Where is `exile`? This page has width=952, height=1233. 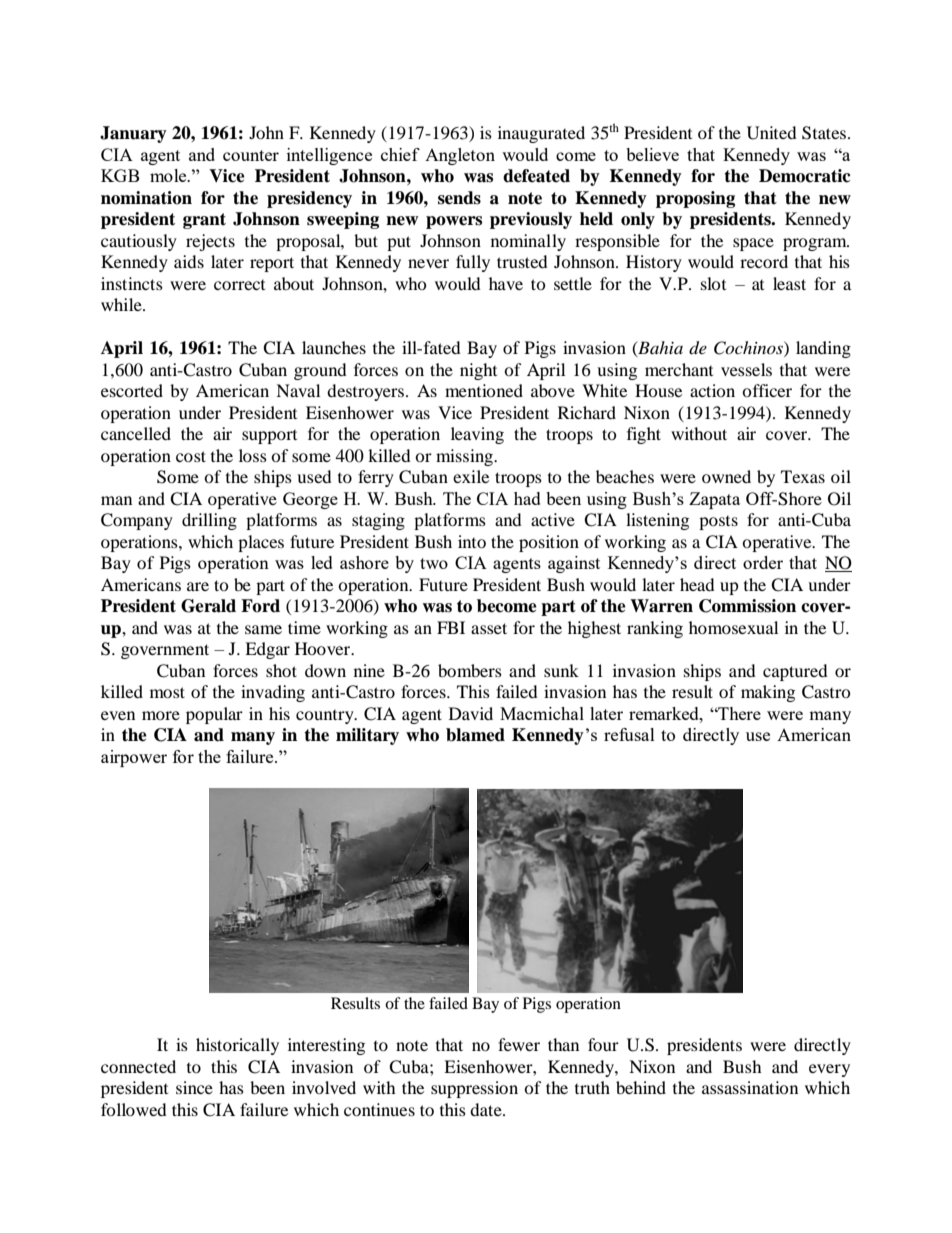
exile is located at coordinates (471, 476).
